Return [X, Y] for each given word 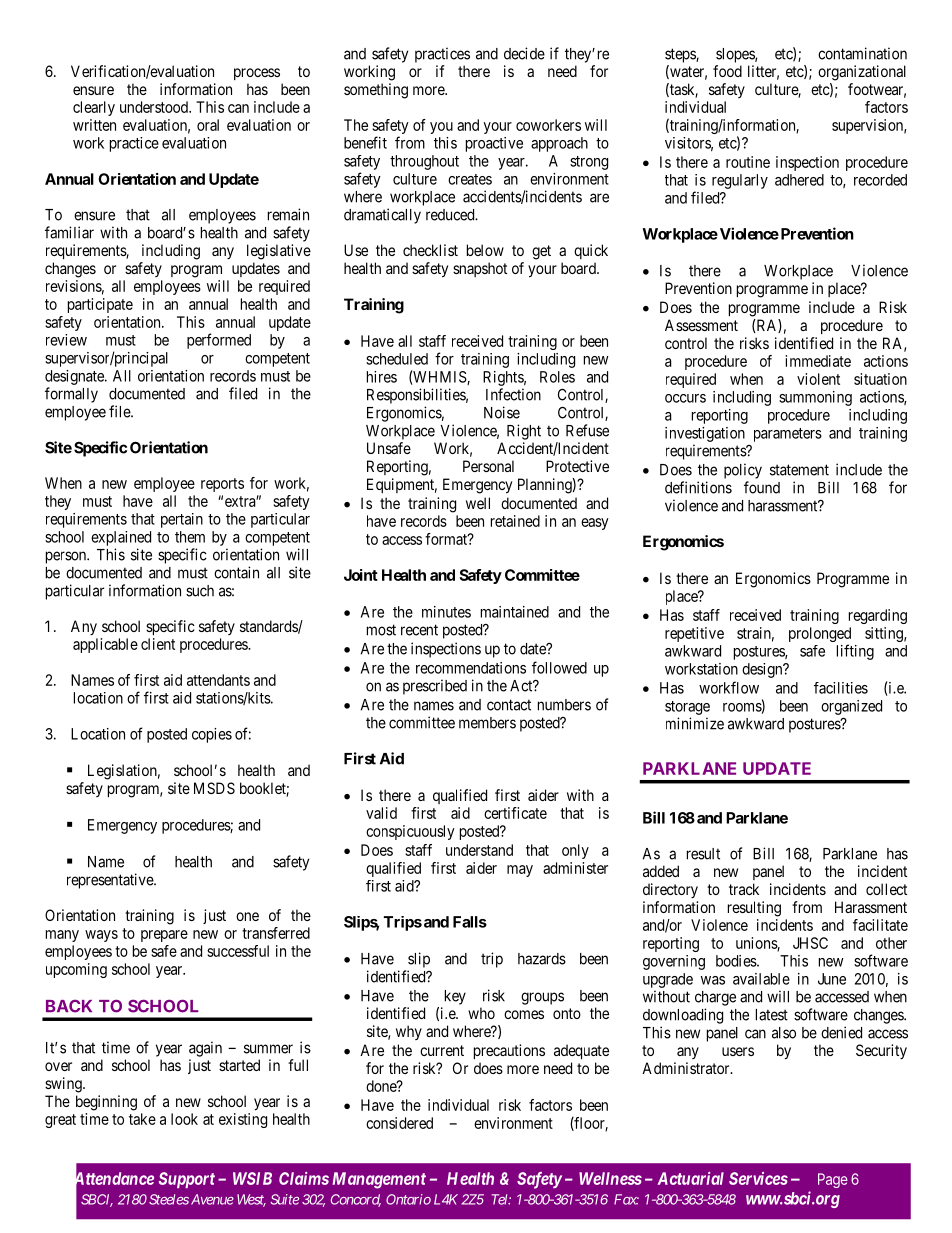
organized [851, 707]
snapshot [480, 269]
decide [524, 53]
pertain [182, 520]
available [761, 979]
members [487, 723]
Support [187, 1180]
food [727, 71]
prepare [164, 936]
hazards [542, 959]
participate [100, 305]
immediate [818, 361]
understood [155, 107]
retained [515, 521]
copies [212, 735]
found [762, 487]
